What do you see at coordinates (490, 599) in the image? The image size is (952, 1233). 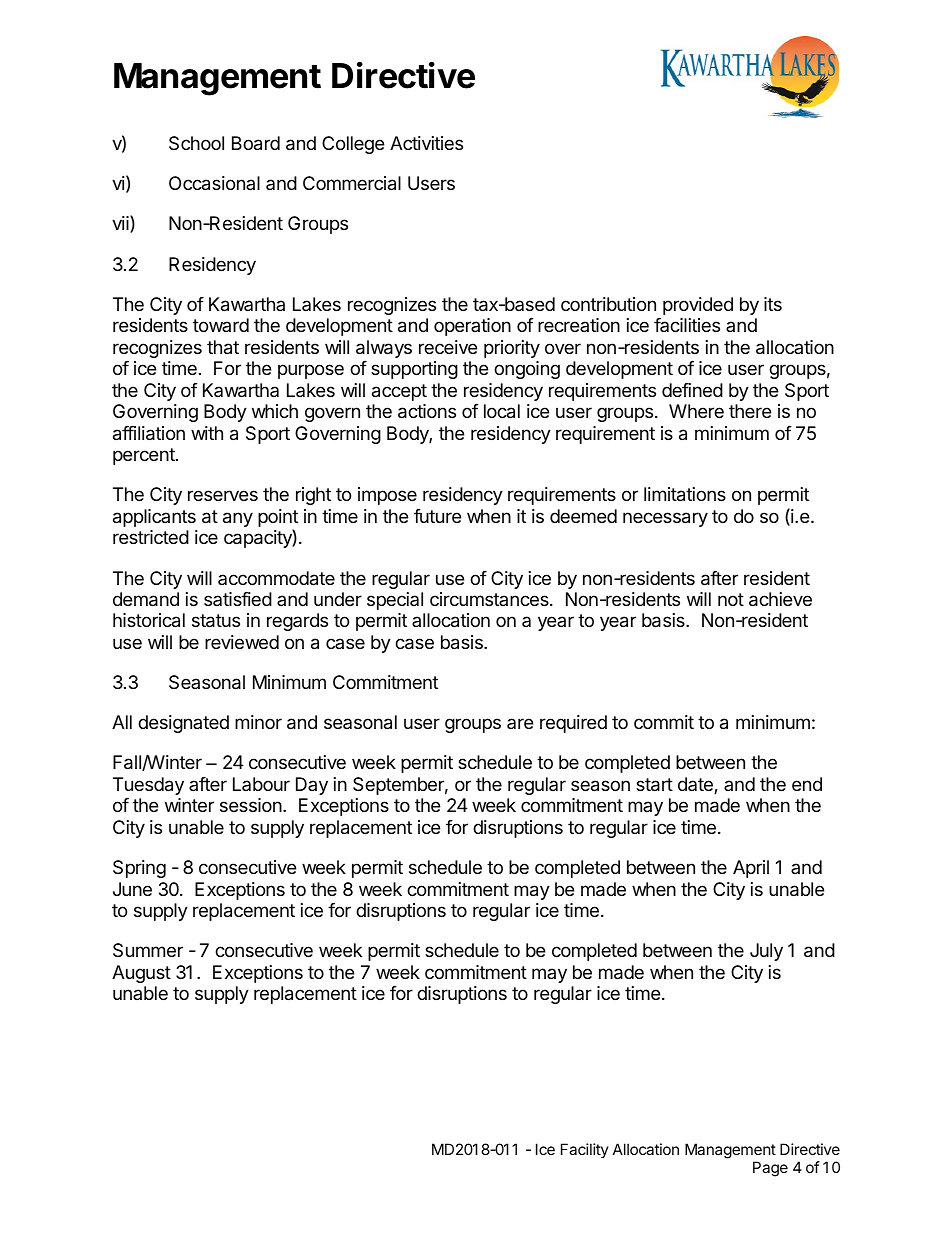 I see `circumstances` at bounding box center [490, 599].
